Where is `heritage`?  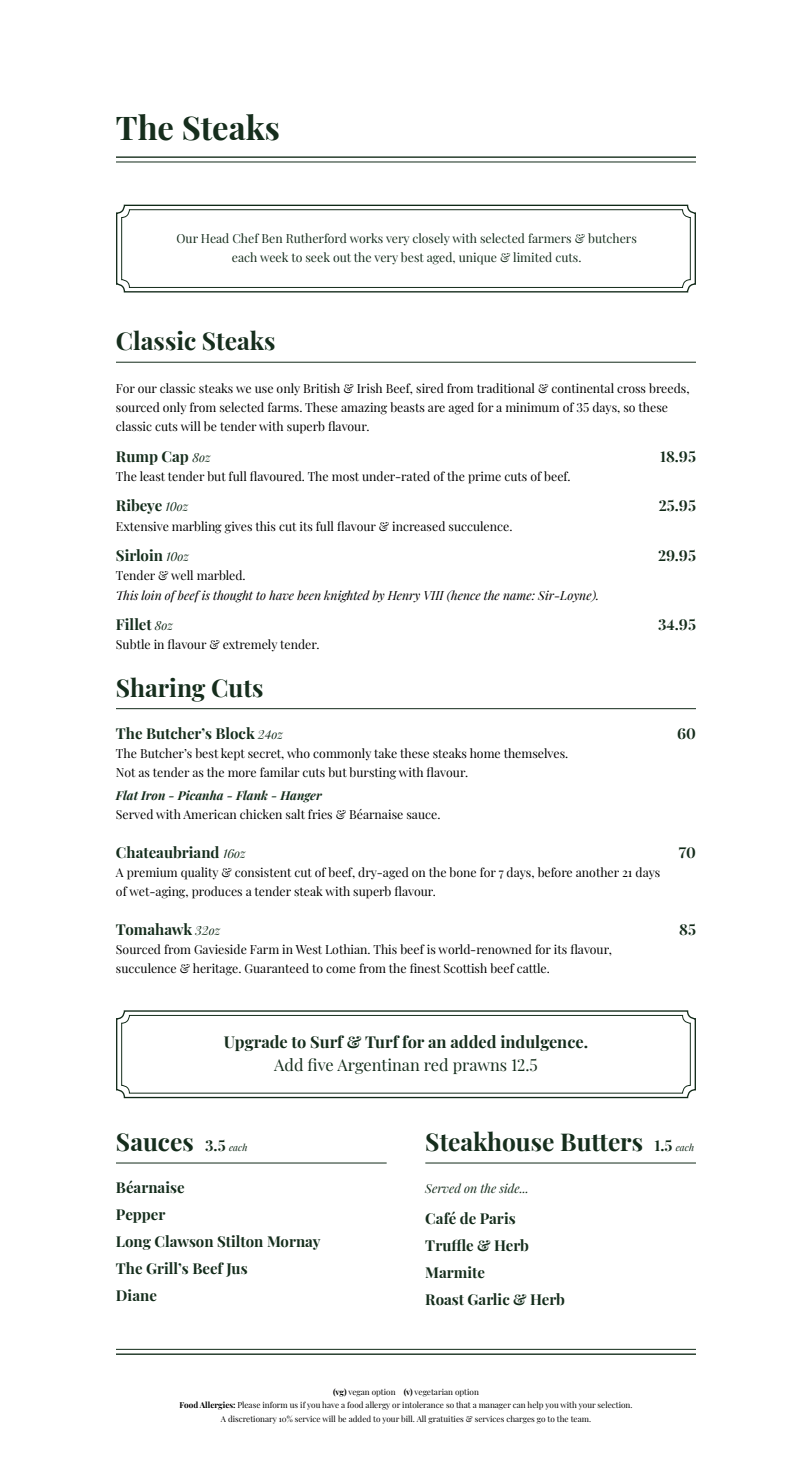 heritage is located at coordinates (216, 969).
